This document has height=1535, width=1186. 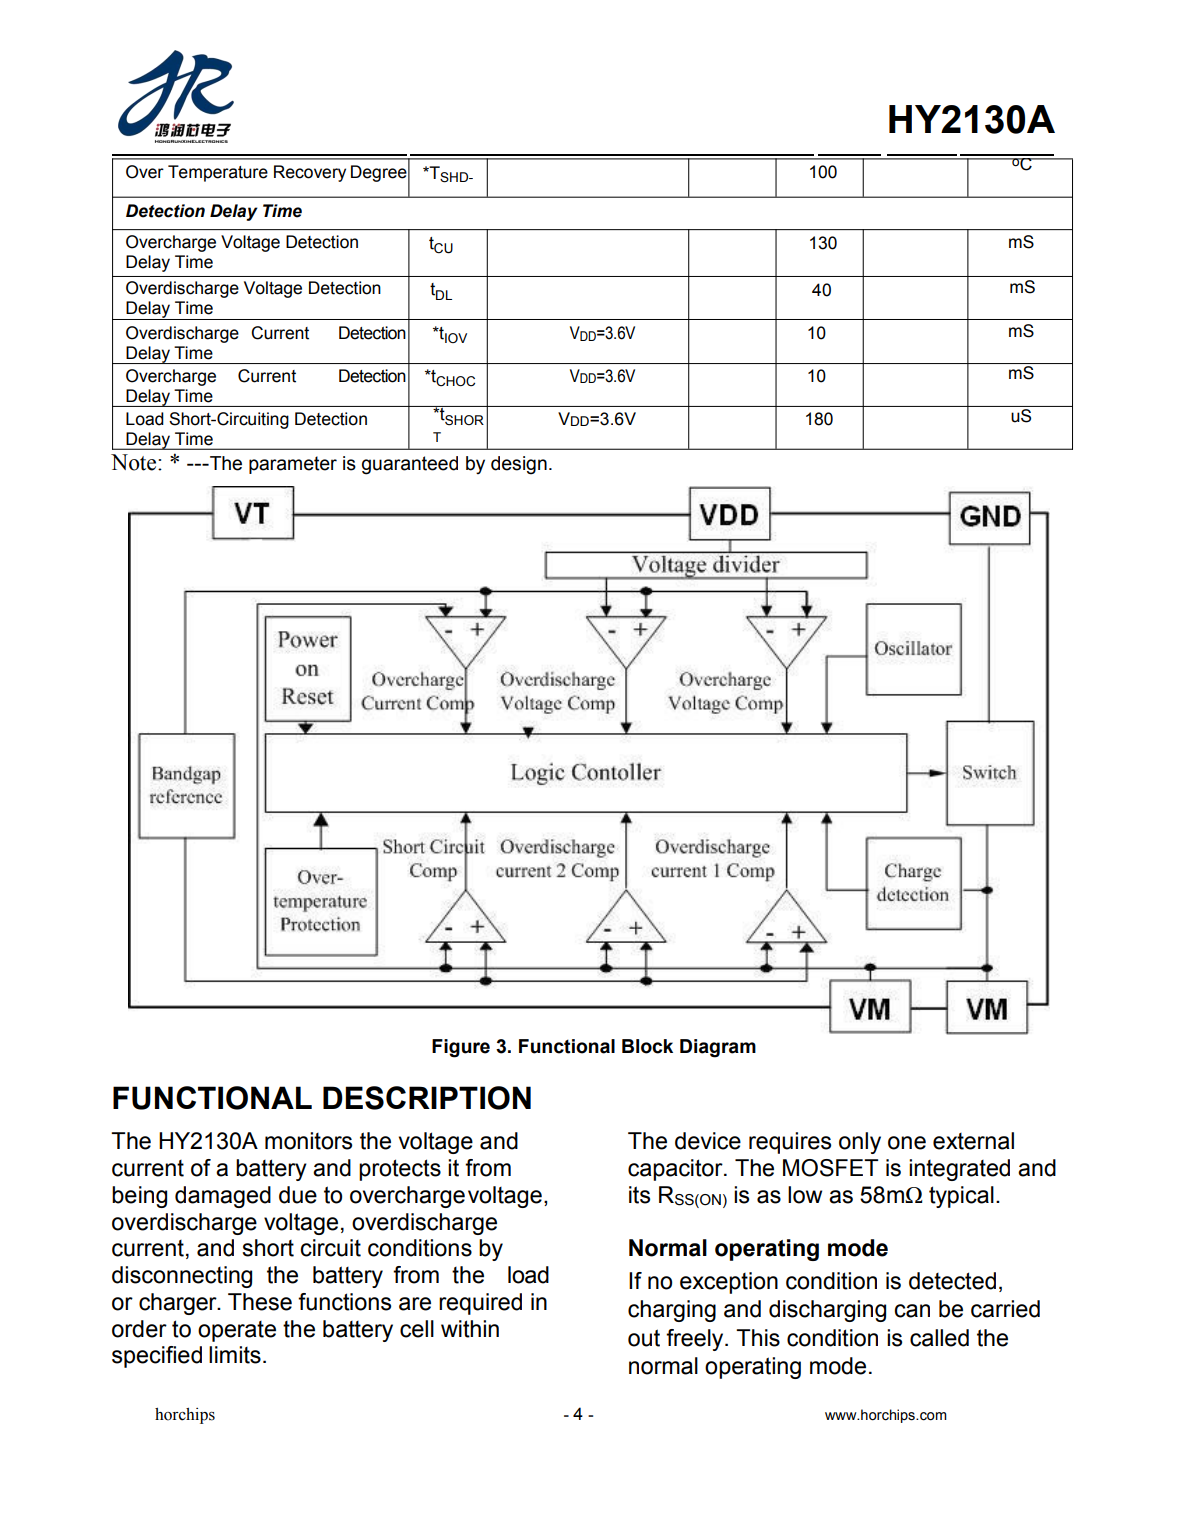 I want to click on design, so click(x=519, y=465).
